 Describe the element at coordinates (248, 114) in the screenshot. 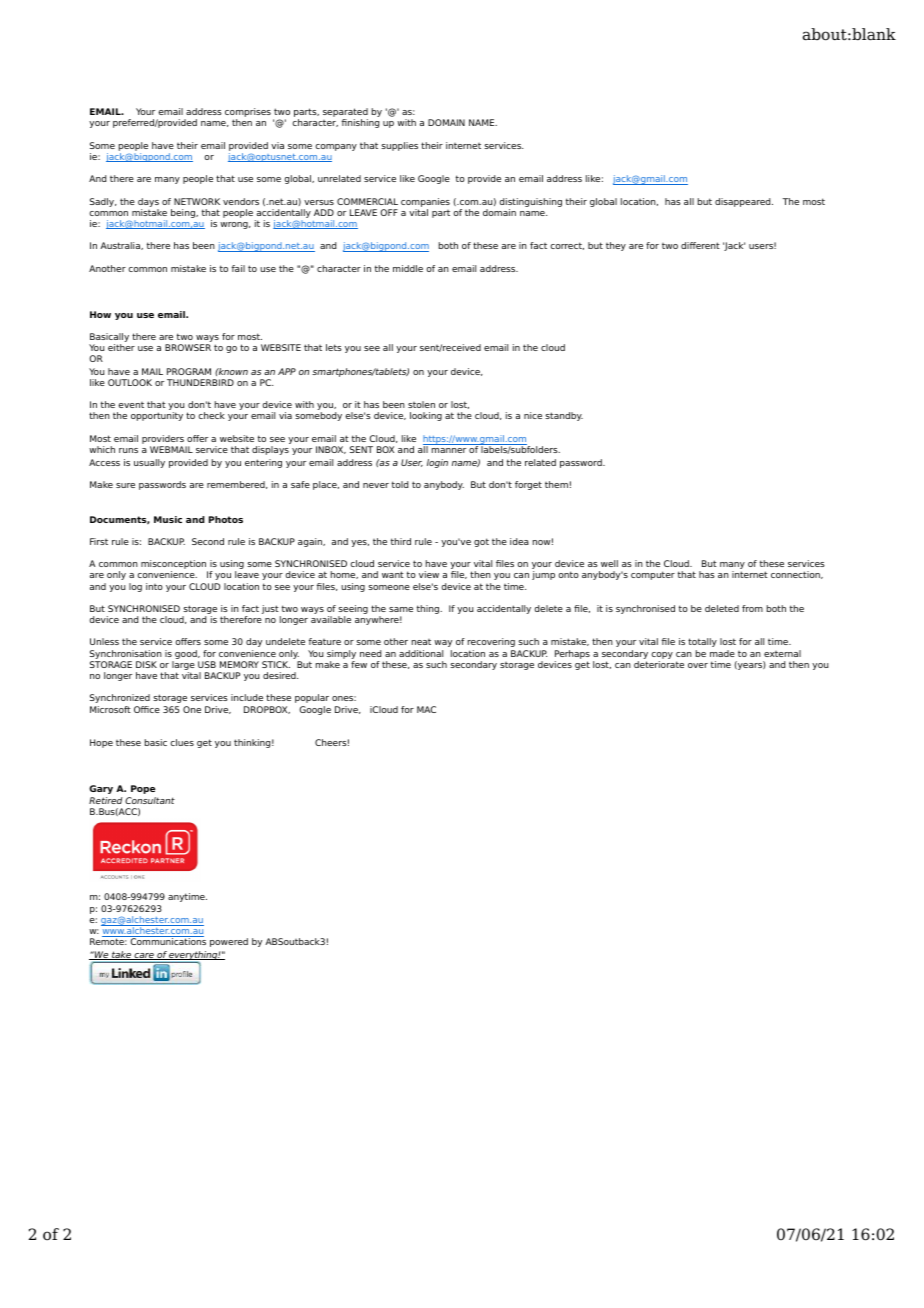

I see `comprises` at that location.
